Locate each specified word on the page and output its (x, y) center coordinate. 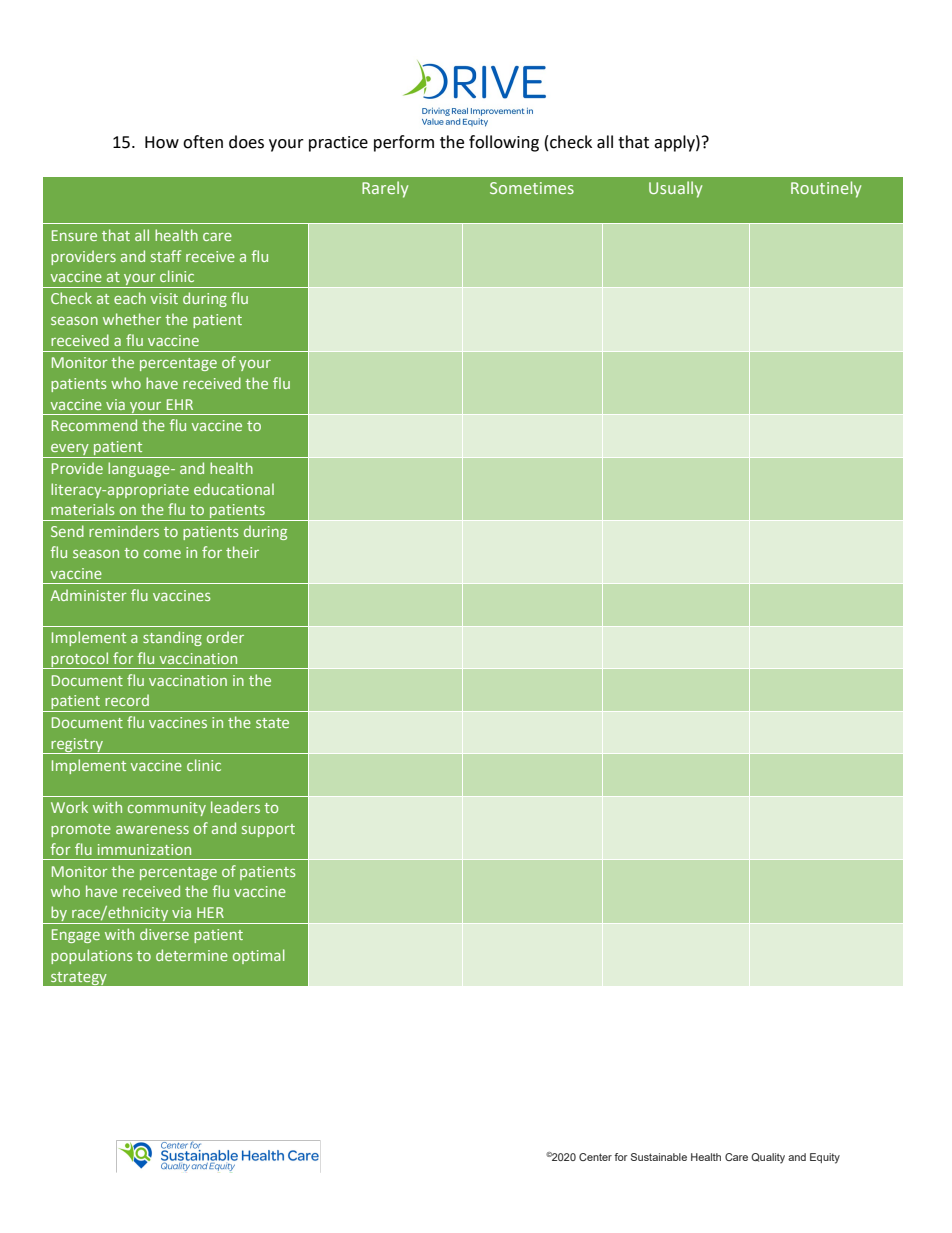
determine (192, 955)
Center (595, 1157)
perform (404, 143)
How (162, 142)
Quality (768, 1158)
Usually (675, 189)
